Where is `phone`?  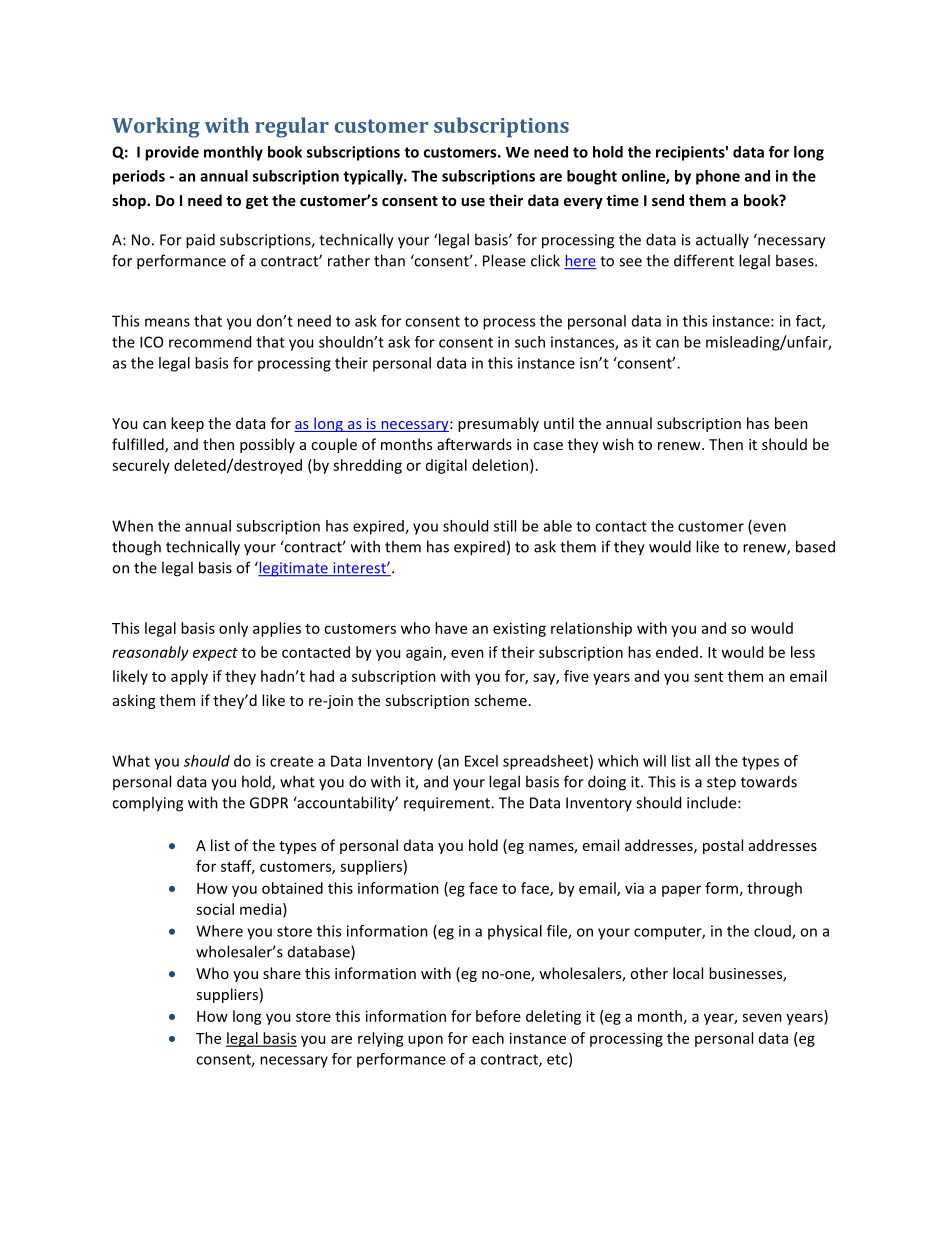 phone is located at coordinates (718, 177).
